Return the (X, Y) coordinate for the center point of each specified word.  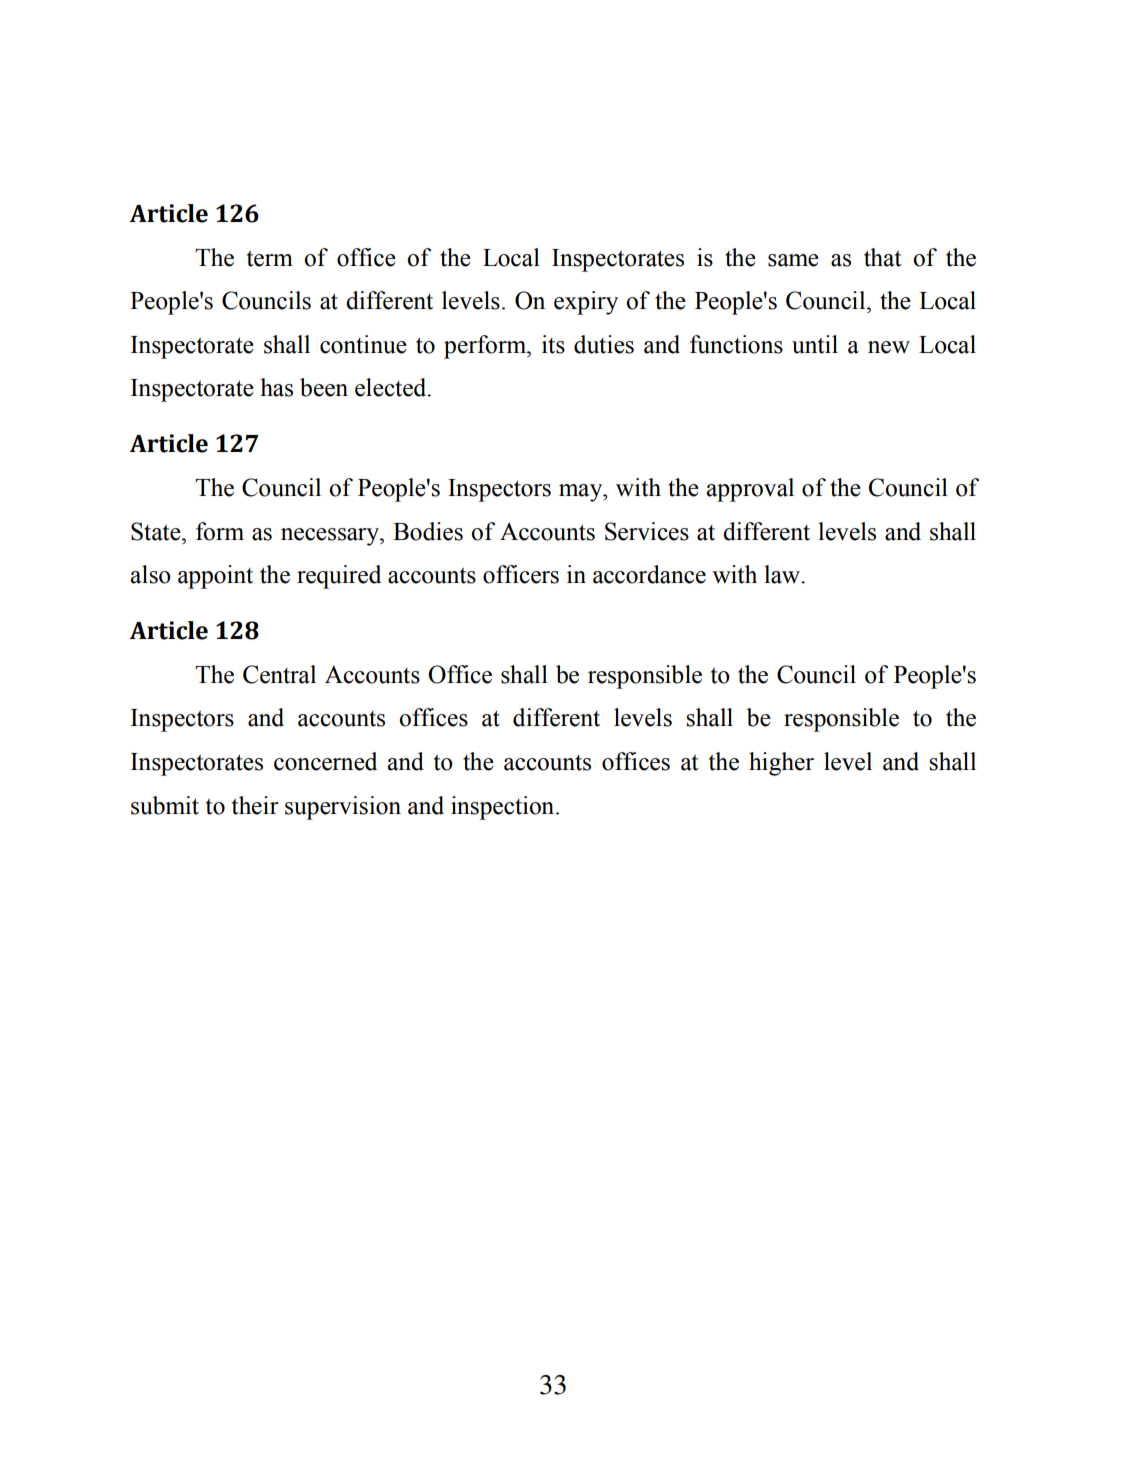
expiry (586, 303)
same (793, 260)
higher (781, 764)
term (270, 259)
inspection (504, 808)
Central (279, 674)
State (157, 531)
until (815, 344)
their (255, 805)
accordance (649, 574)
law (783, 574)
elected (392, 387)
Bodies (428, 531)
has (276, 387)
